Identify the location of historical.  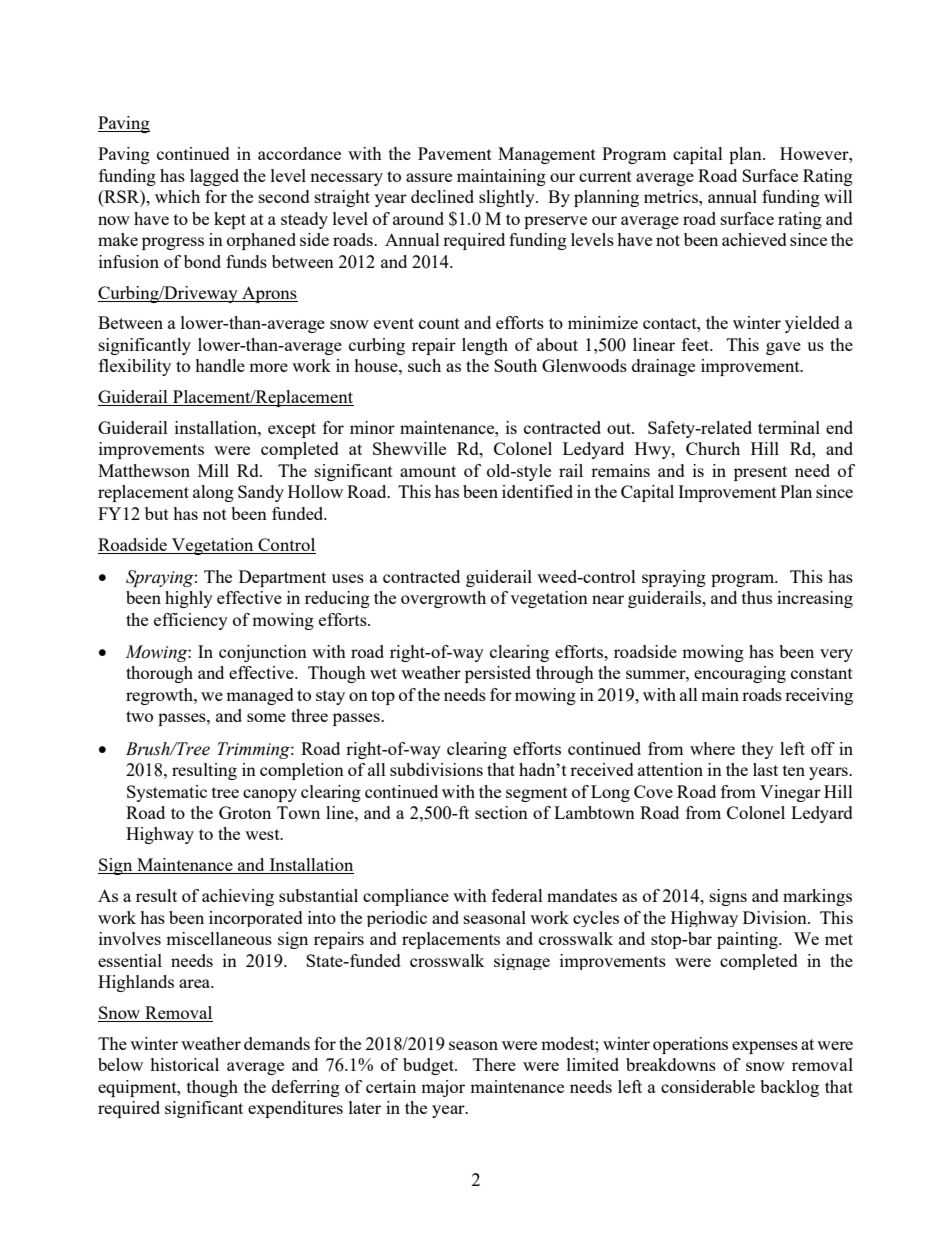
(184, 1064).
